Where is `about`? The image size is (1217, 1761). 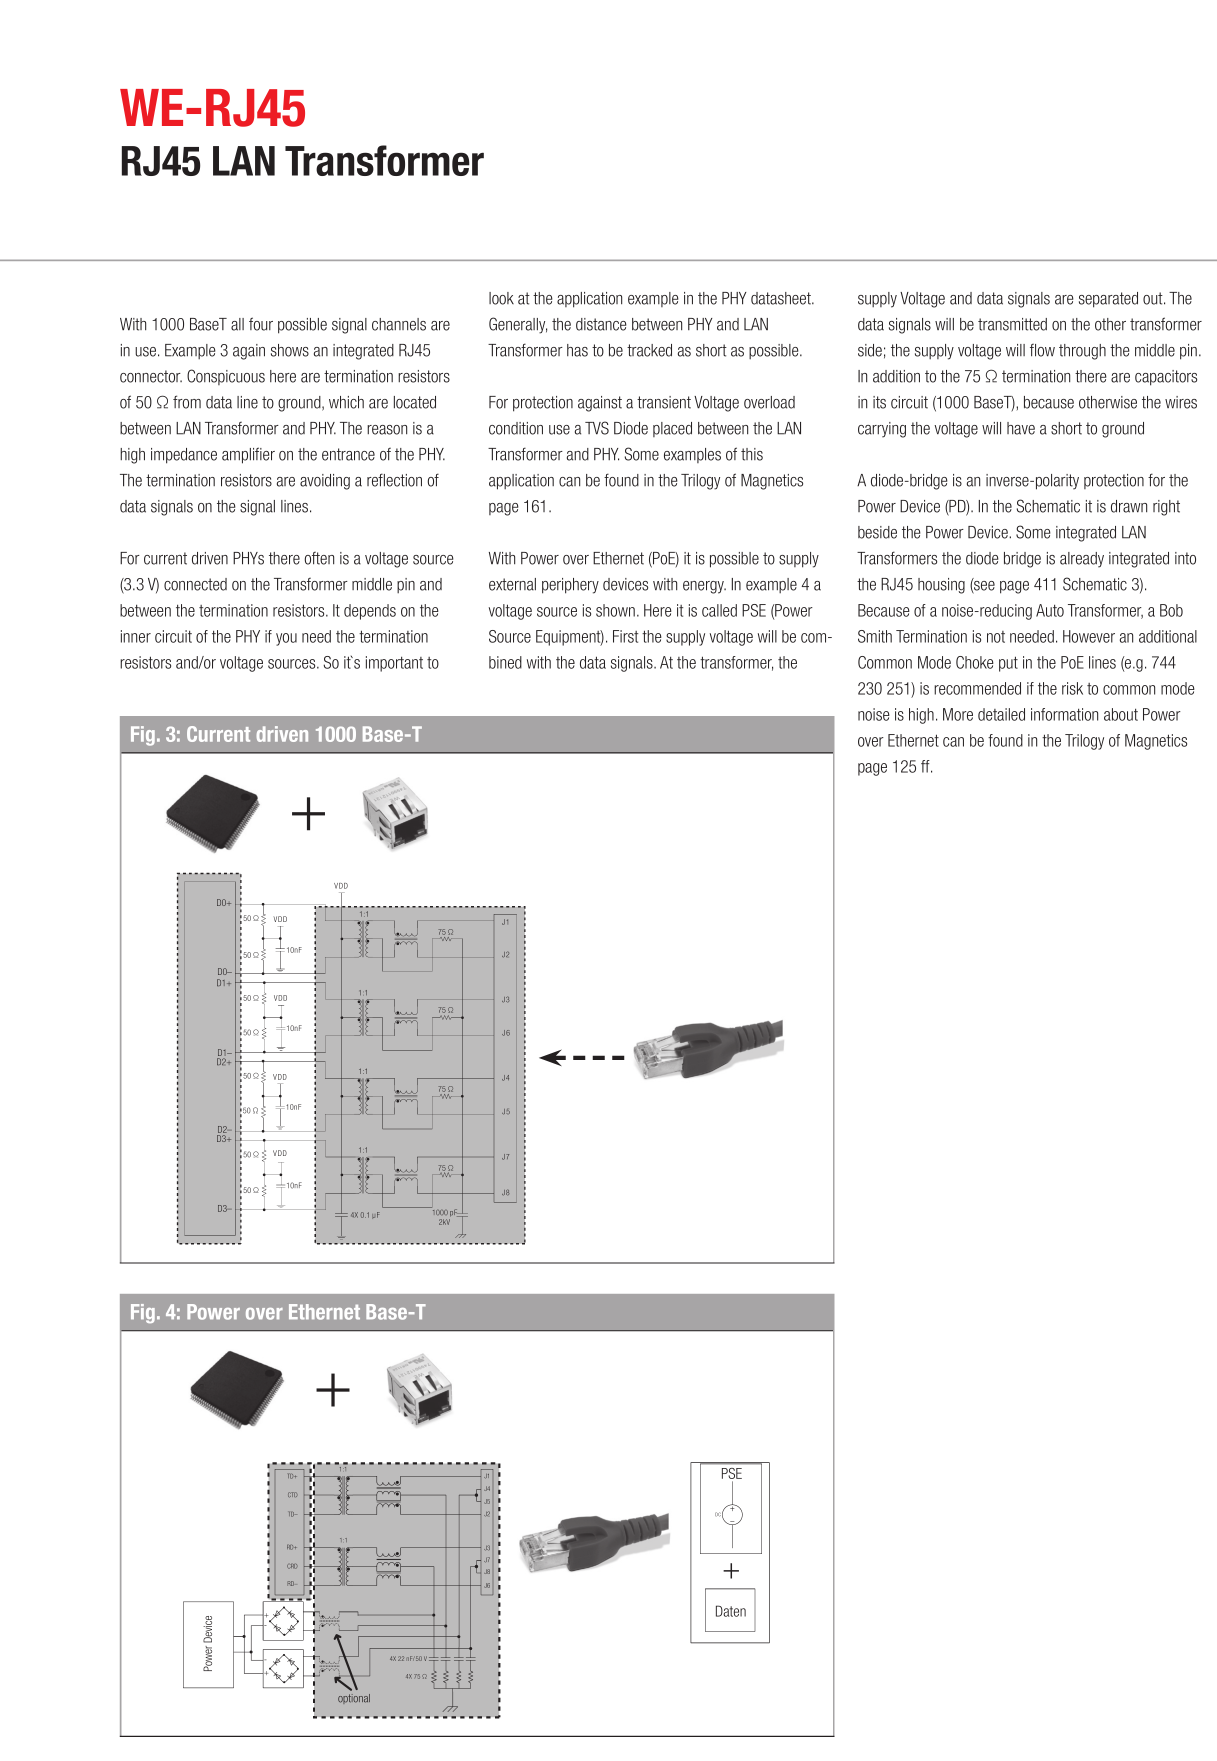
about is located at coordinates (1121, 714).
